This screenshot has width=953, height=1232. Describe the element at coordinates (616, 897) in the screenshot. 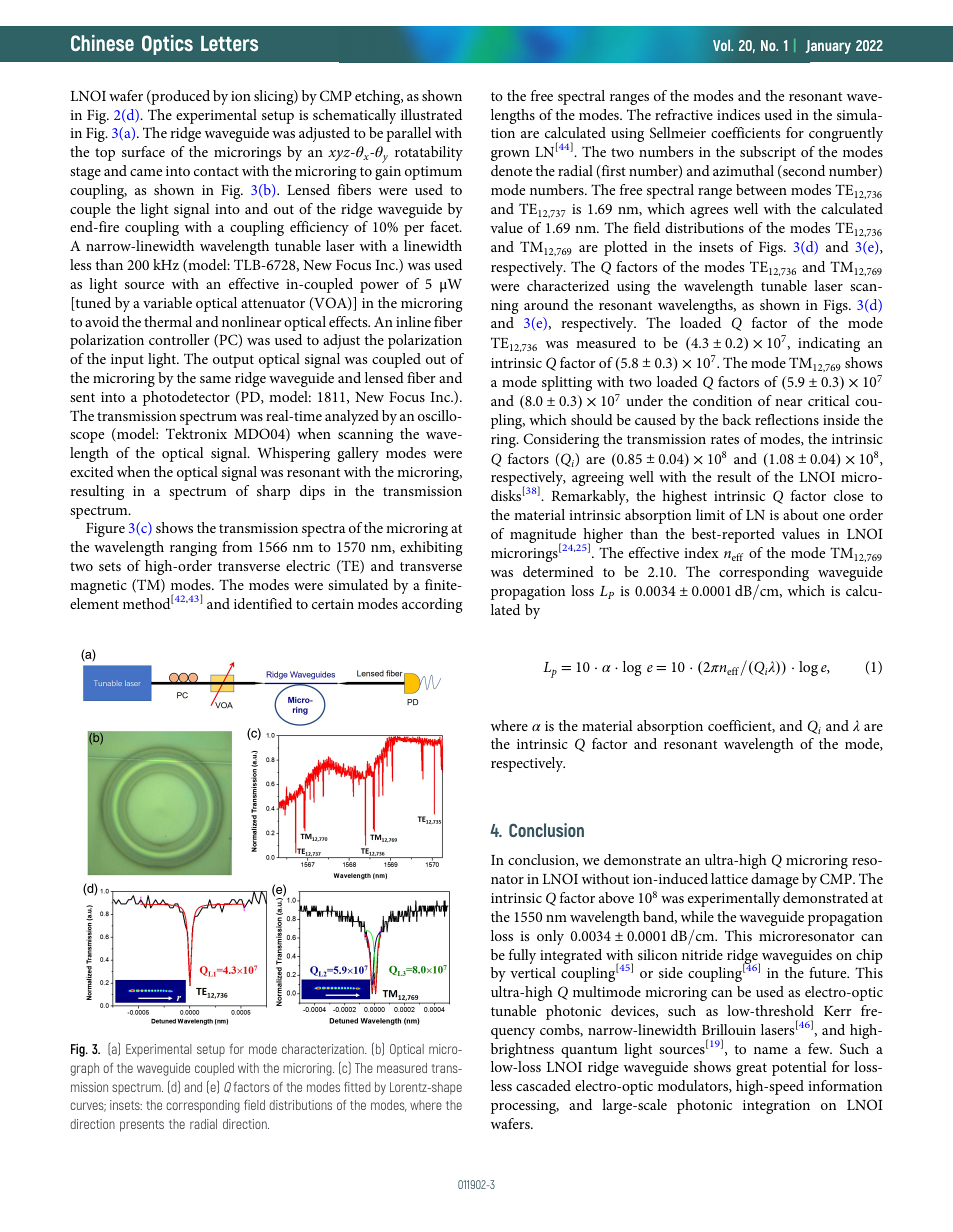

I see `above` at that location.
